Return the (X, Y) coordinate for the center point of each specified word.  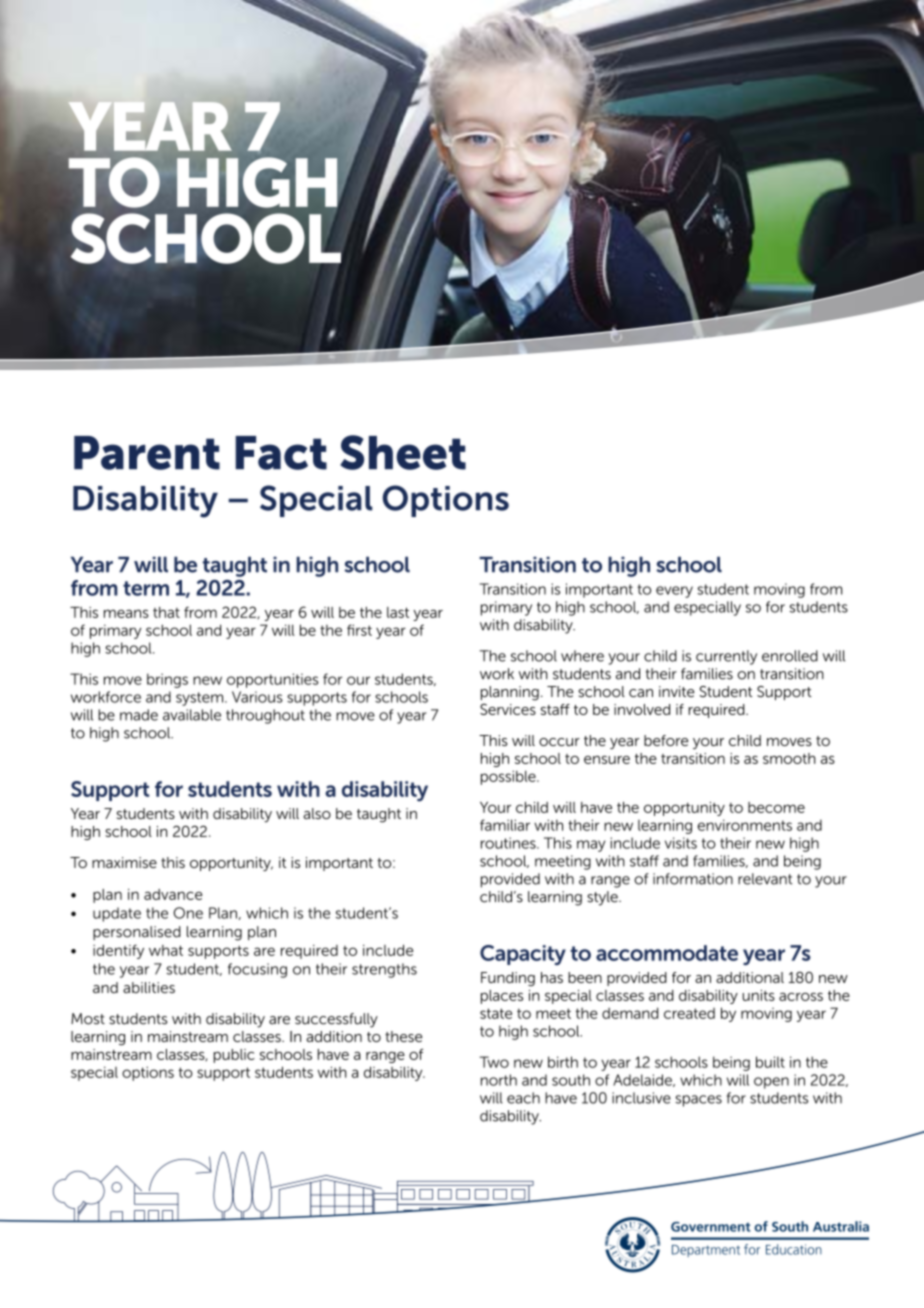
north (499, 1080)
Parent (147, 453)
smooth (789, 758)
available (192, 715)
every (674, 592)
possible (509, 777)
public (234, 1056)
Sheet (403, 452)
